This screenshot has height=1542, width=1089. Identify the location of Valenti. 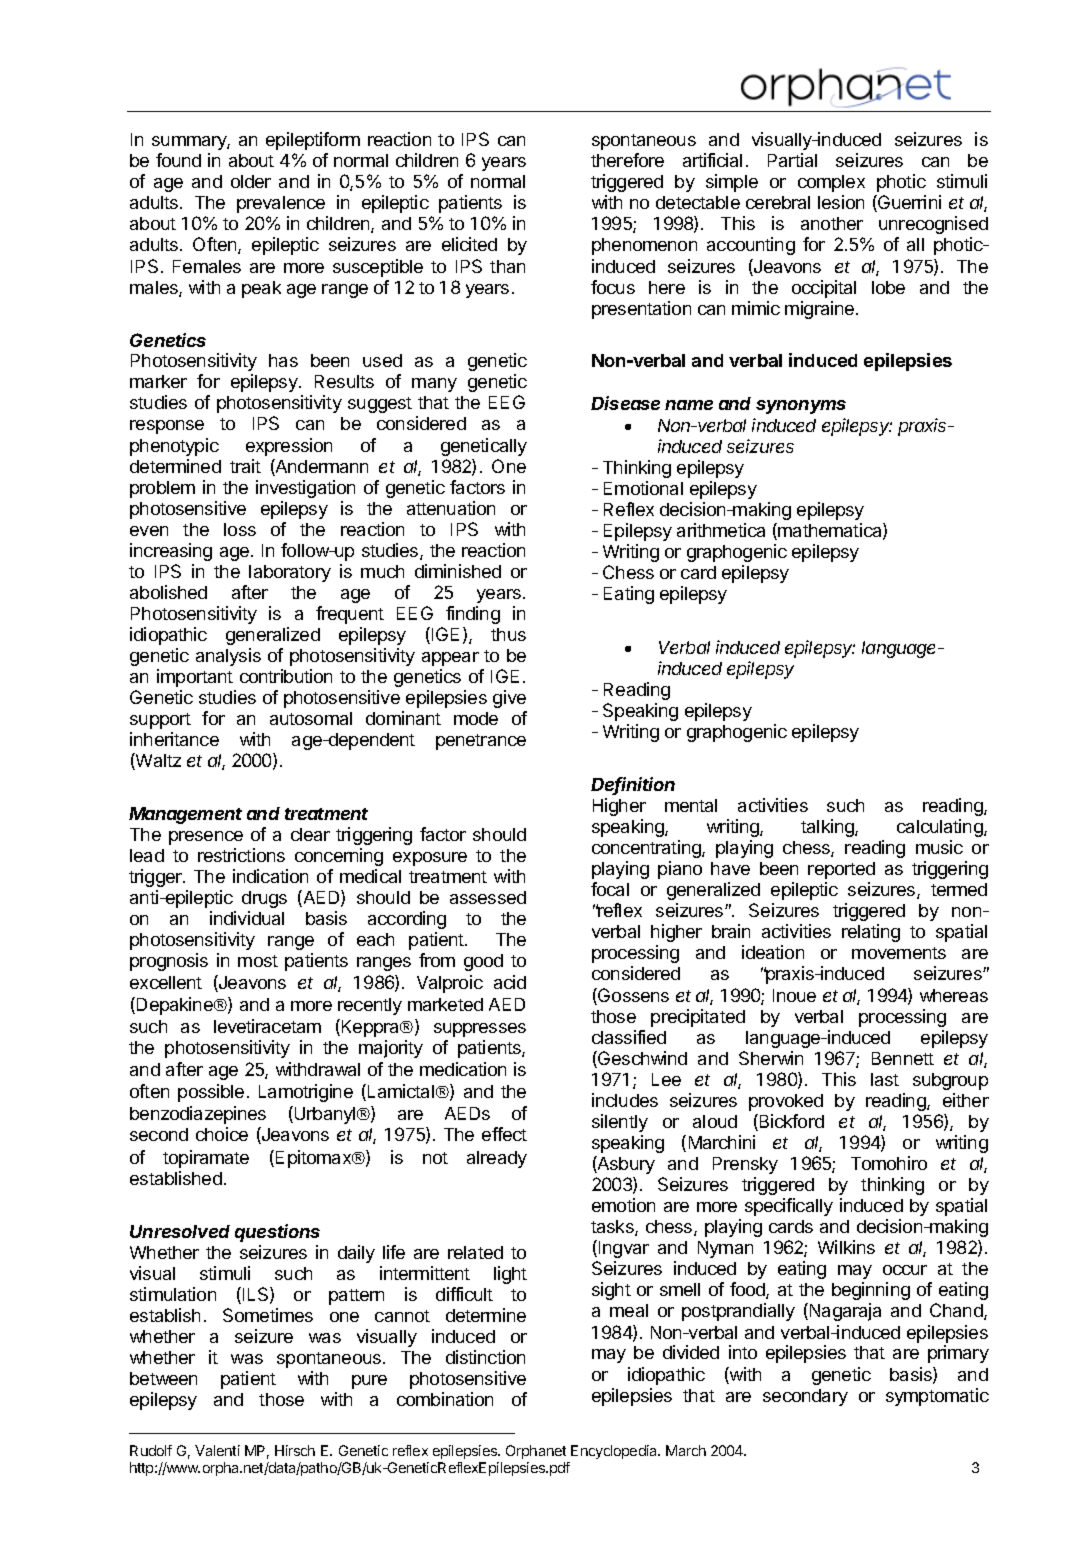
(217, 1450).
